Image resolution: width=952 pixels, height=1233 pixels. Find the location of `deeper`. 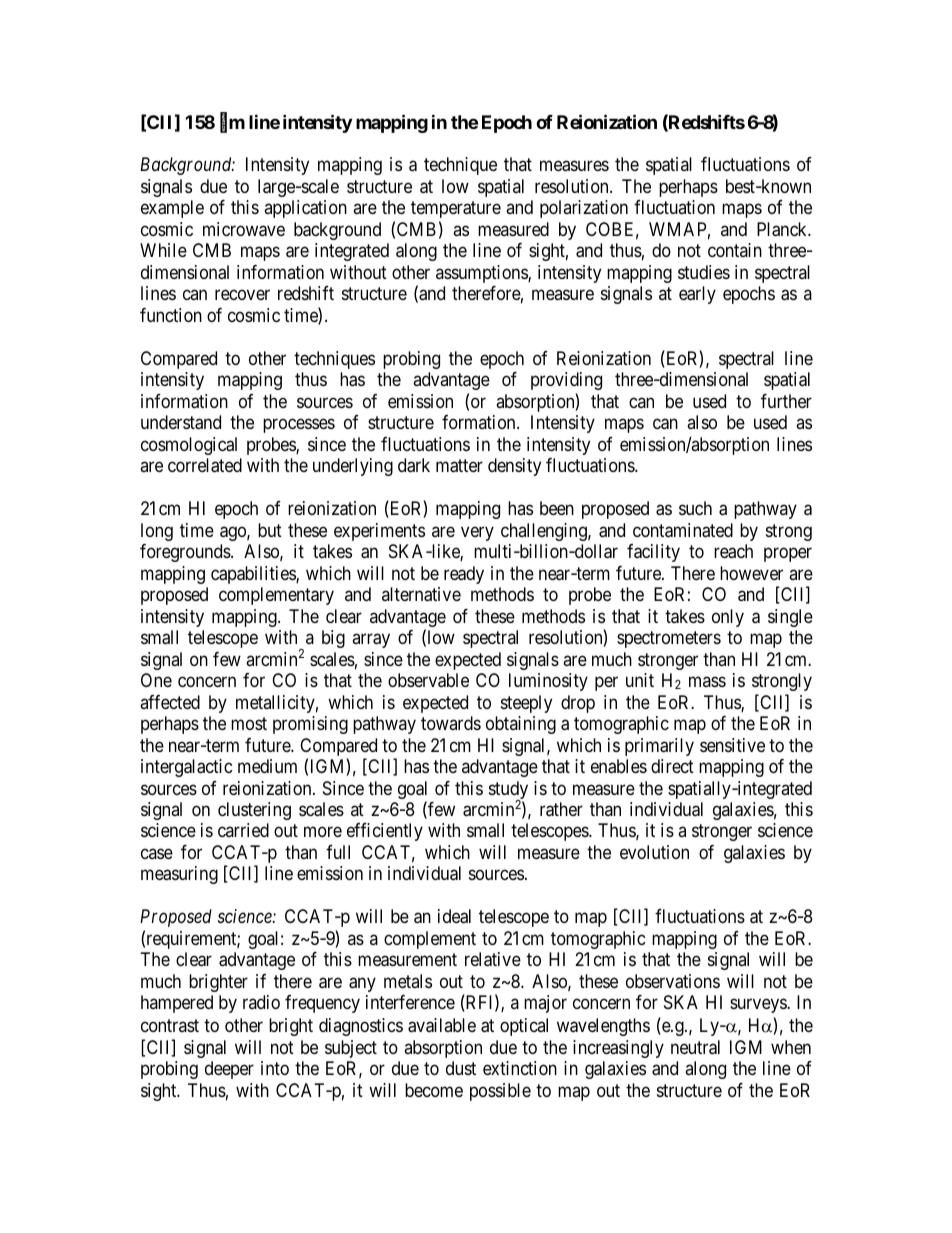

deeper is located at coordinates (229, 1070).
